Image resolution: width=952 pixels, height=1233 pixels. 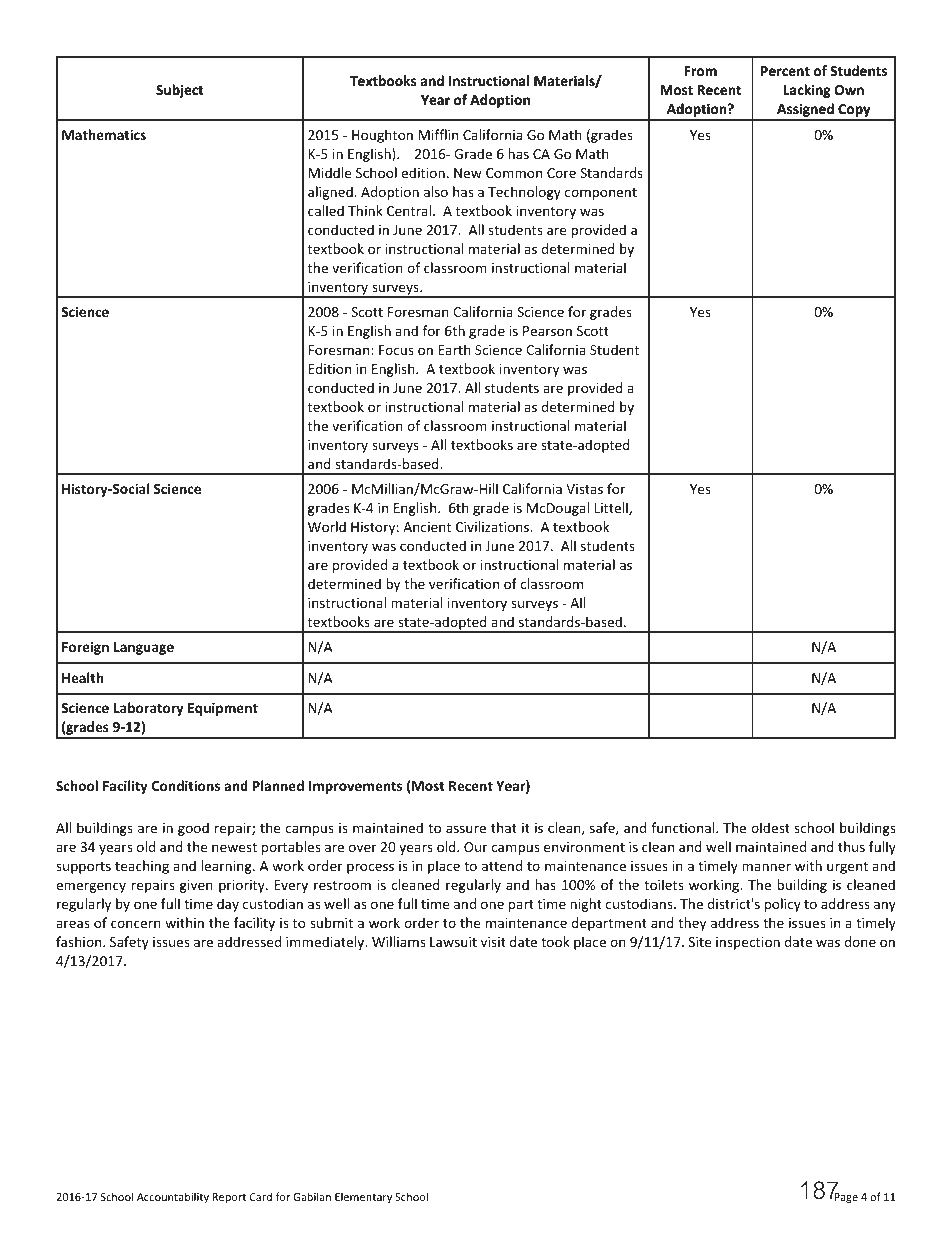 I want to click on Accountability, so click(x=173, y=1197).
